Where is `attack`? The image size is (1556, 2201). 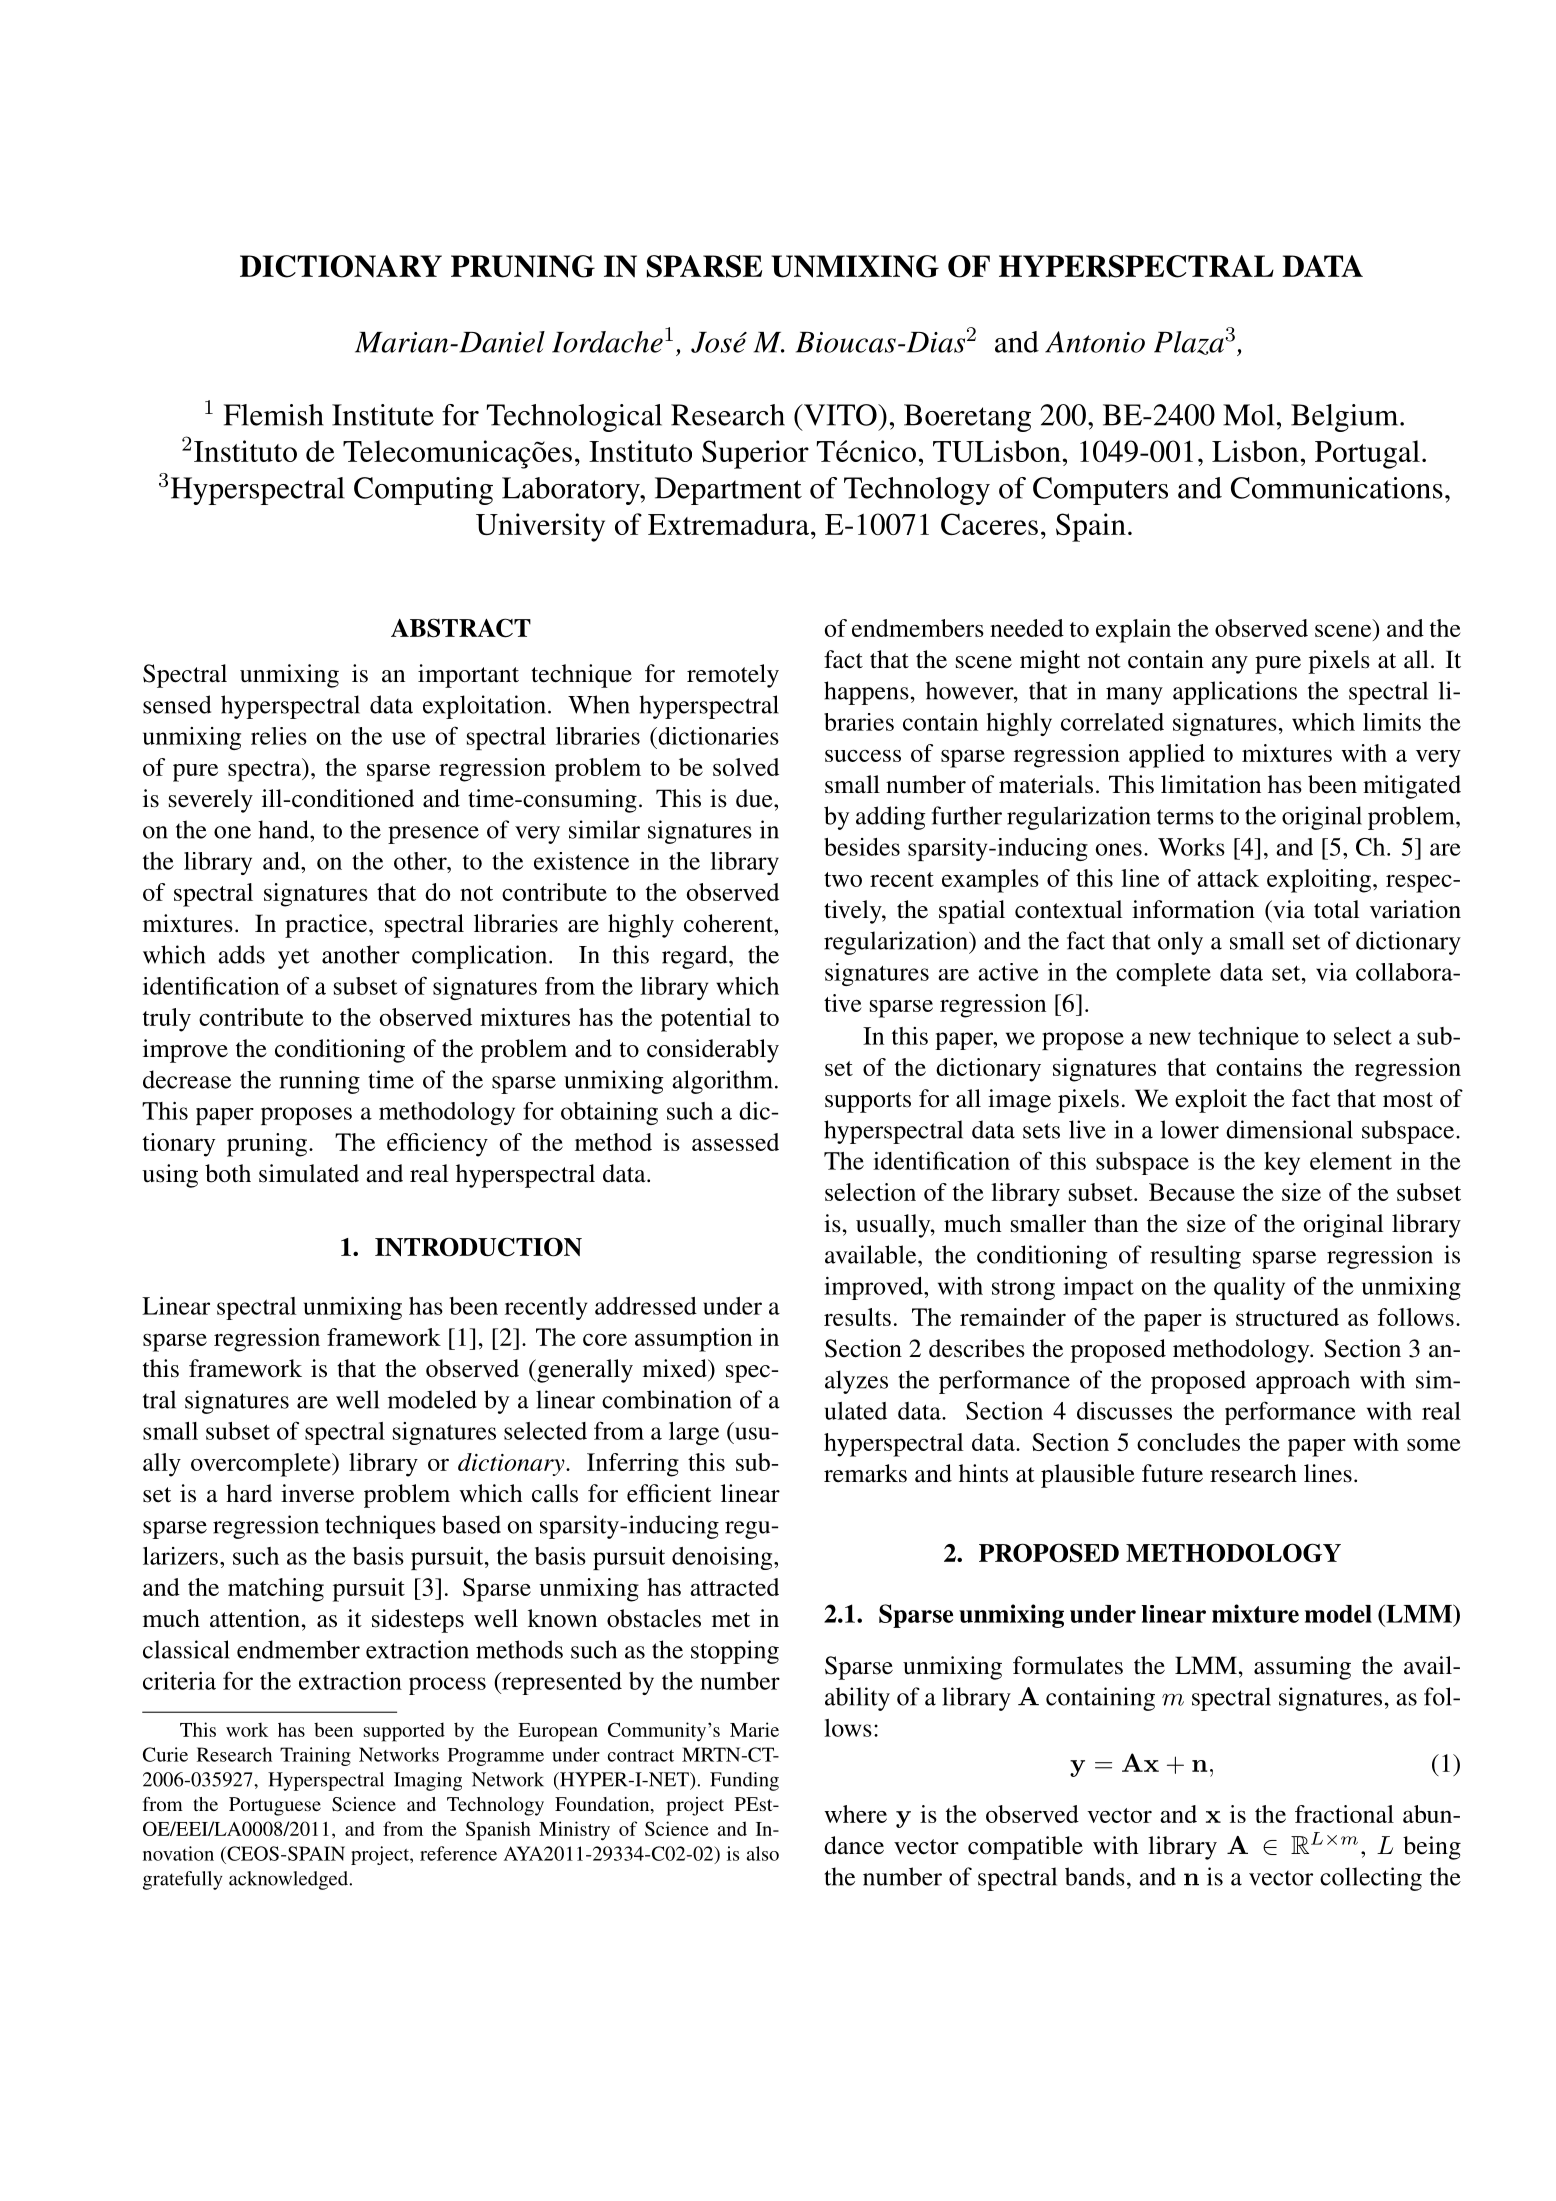
attack is located at coordinates (1228, 878).
